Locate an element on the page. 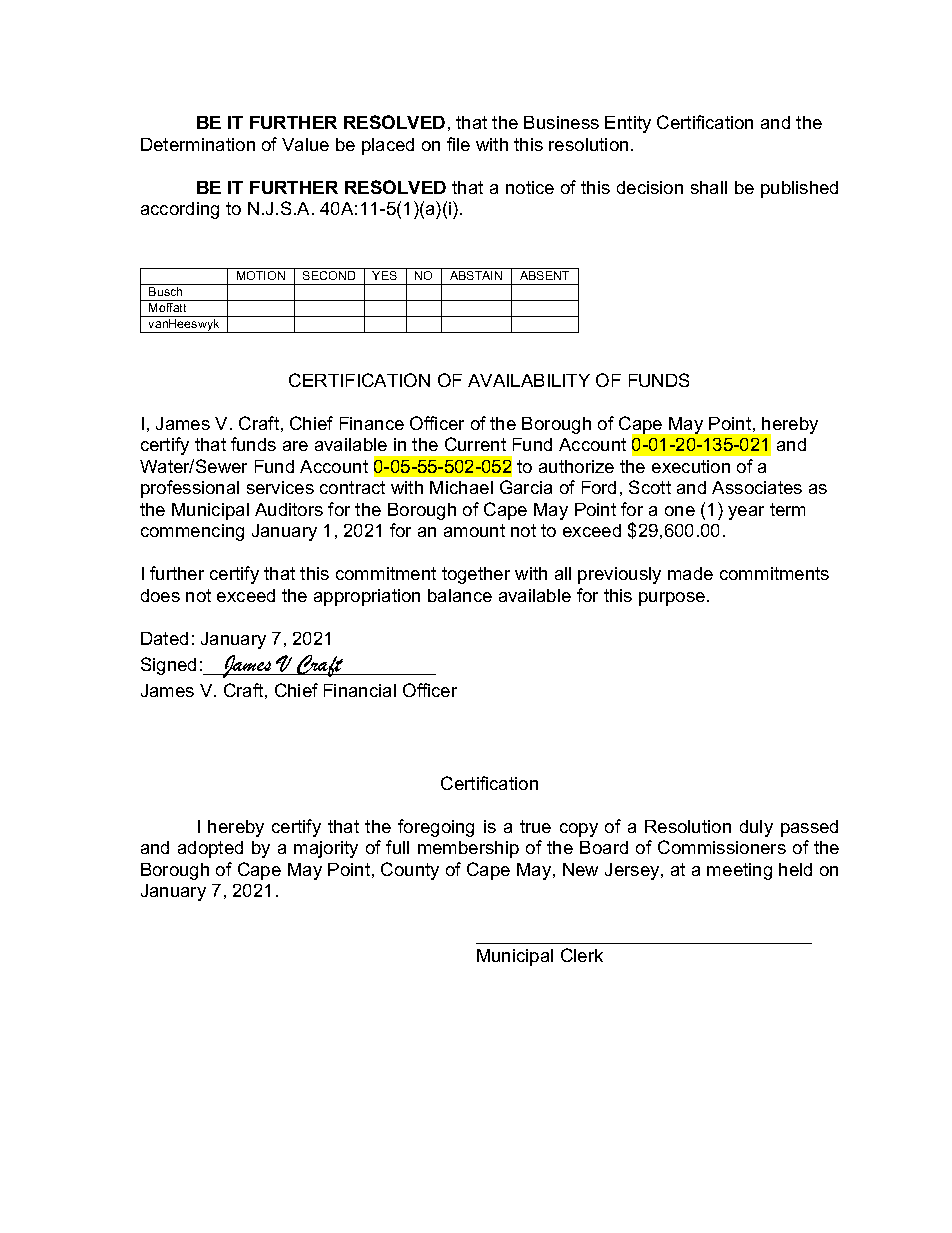  Value is located at coordinates (305, 144).
